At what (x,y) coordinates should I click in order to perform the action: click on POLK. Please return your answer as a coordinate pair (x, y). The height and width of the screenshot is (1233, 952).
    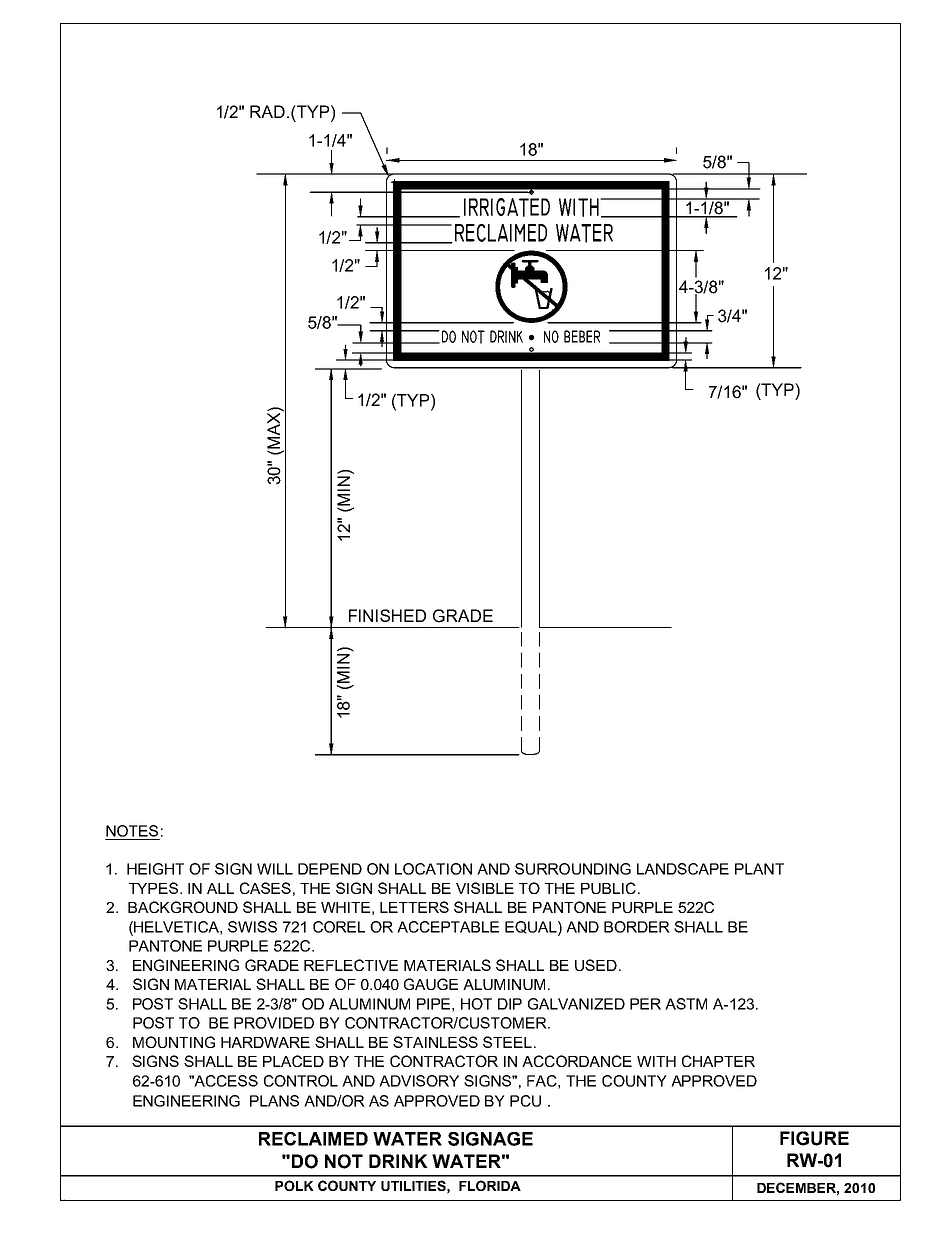
    Looking at the image, I should click on (294, 1185).
